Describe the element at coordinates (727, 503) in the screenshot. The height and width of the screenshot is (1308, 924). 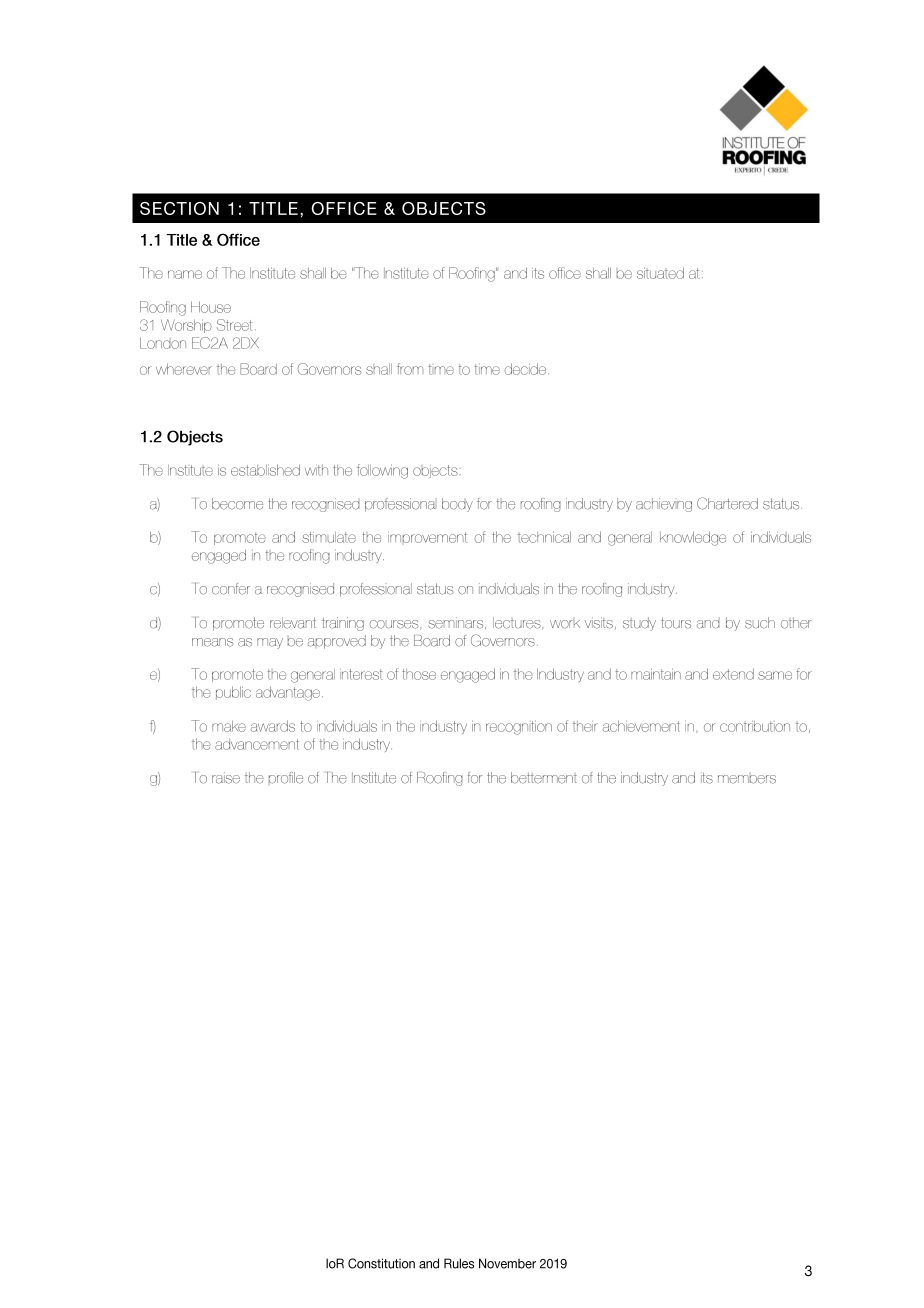
I see `Chartered` at that location.
